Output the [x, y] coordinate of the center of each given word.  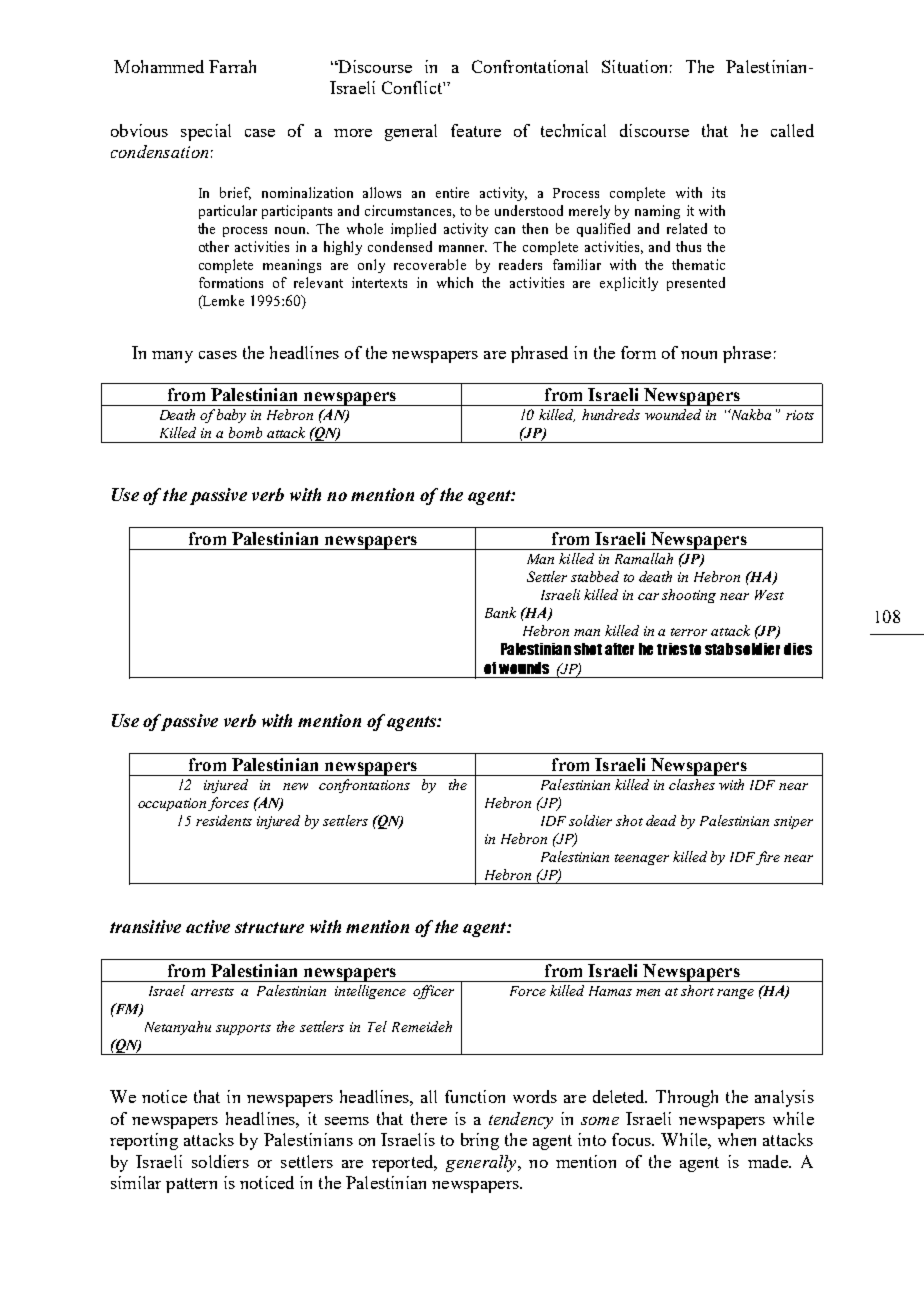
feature [476, 130]
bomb [245, 432]
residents [224, 820]
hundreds [611, 414]
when [737, 1139]
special [206, 132]
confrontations [364, 786]
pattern [191, 1185]
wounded [673, 414]
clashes [692, 784]
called [792, 130]
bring [480, 1141]
